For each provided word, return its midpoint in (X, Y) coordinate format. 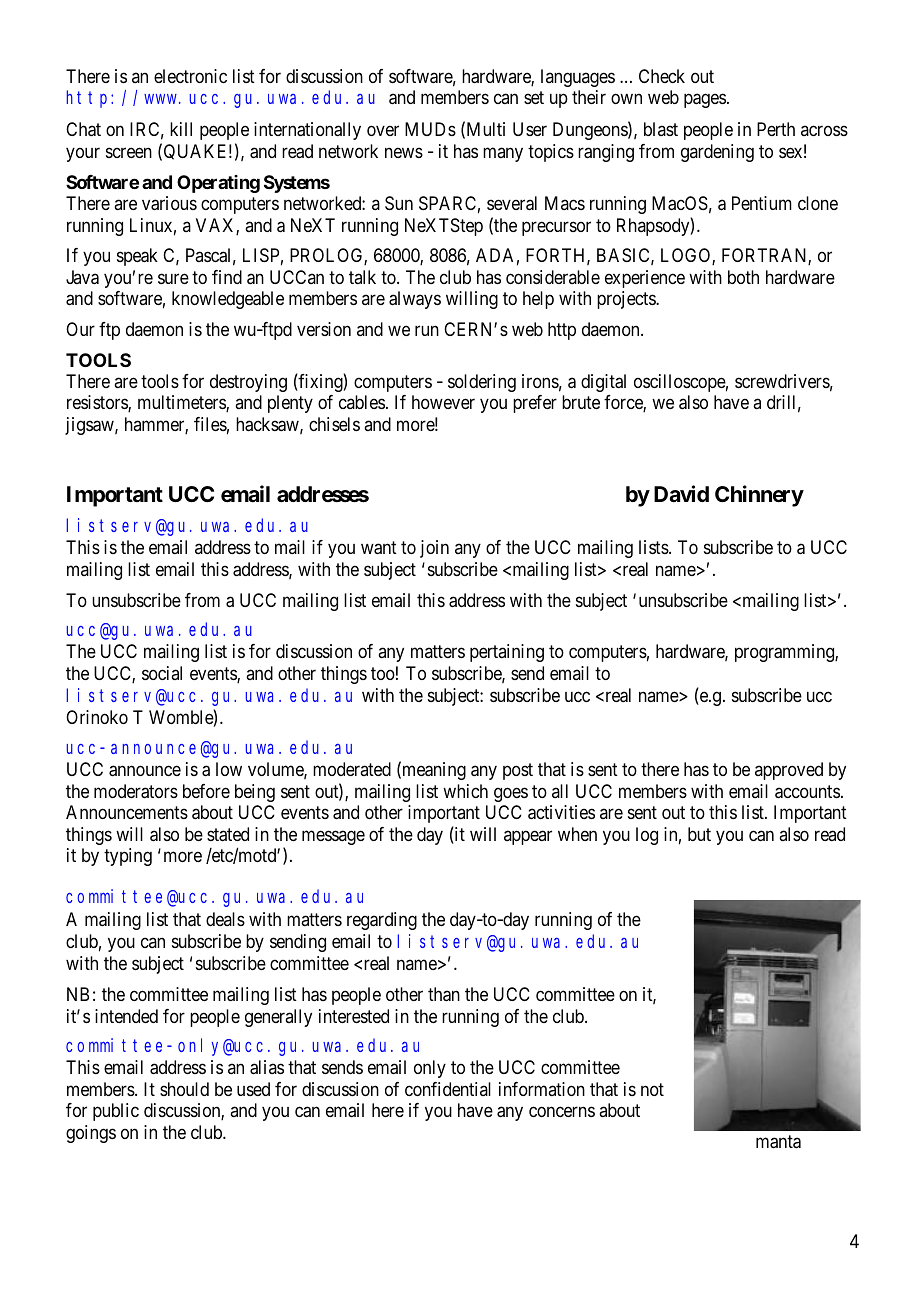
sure (173, 278)
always (415, 300)
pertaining (507, 653)
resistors (98, 403)
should (184, 1089)
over (383, 131)
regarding (382, 921)
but (699, 834)
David (681, 494)
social (162, 673)
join (434, 549)
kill (181, 129)
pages (705, 101)
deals (225, 919)
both (743, 277)
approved (789, 771)
